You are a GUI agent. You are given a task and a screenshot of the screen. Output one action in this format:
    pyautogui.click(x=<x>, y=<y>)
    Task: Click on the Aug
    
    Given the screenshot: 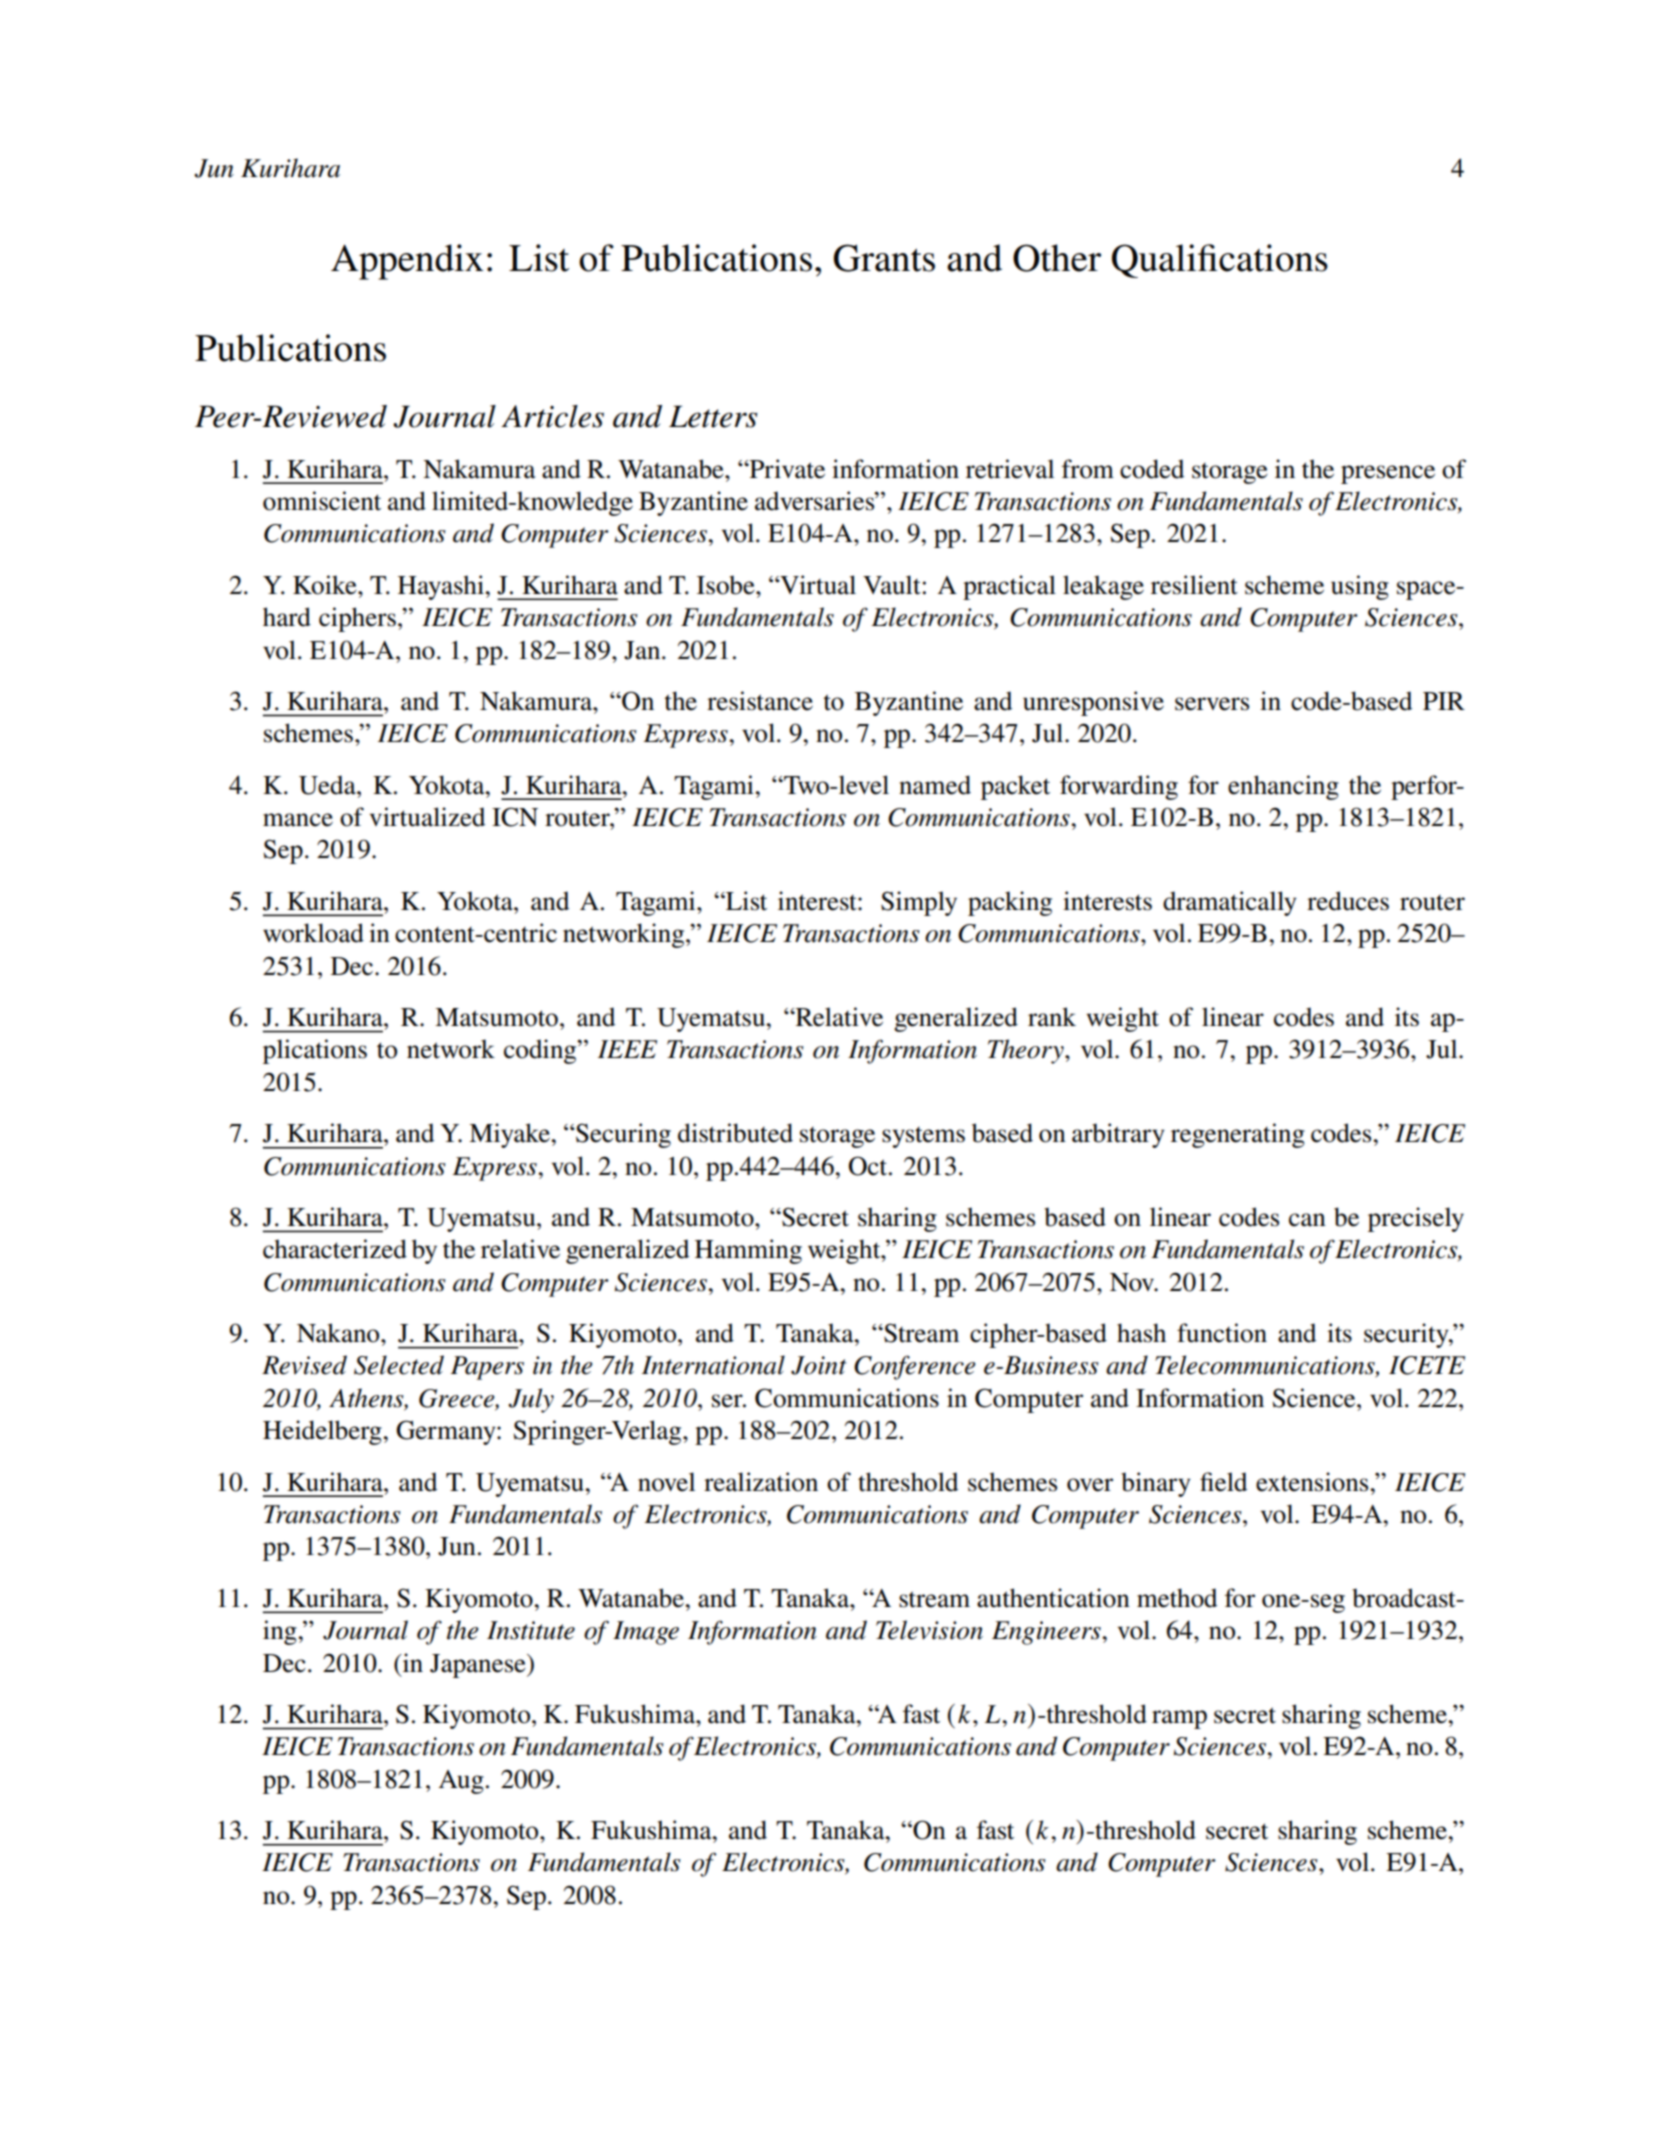 What is the action you would take?
    pyautogui.click(x=461, y=1782)
